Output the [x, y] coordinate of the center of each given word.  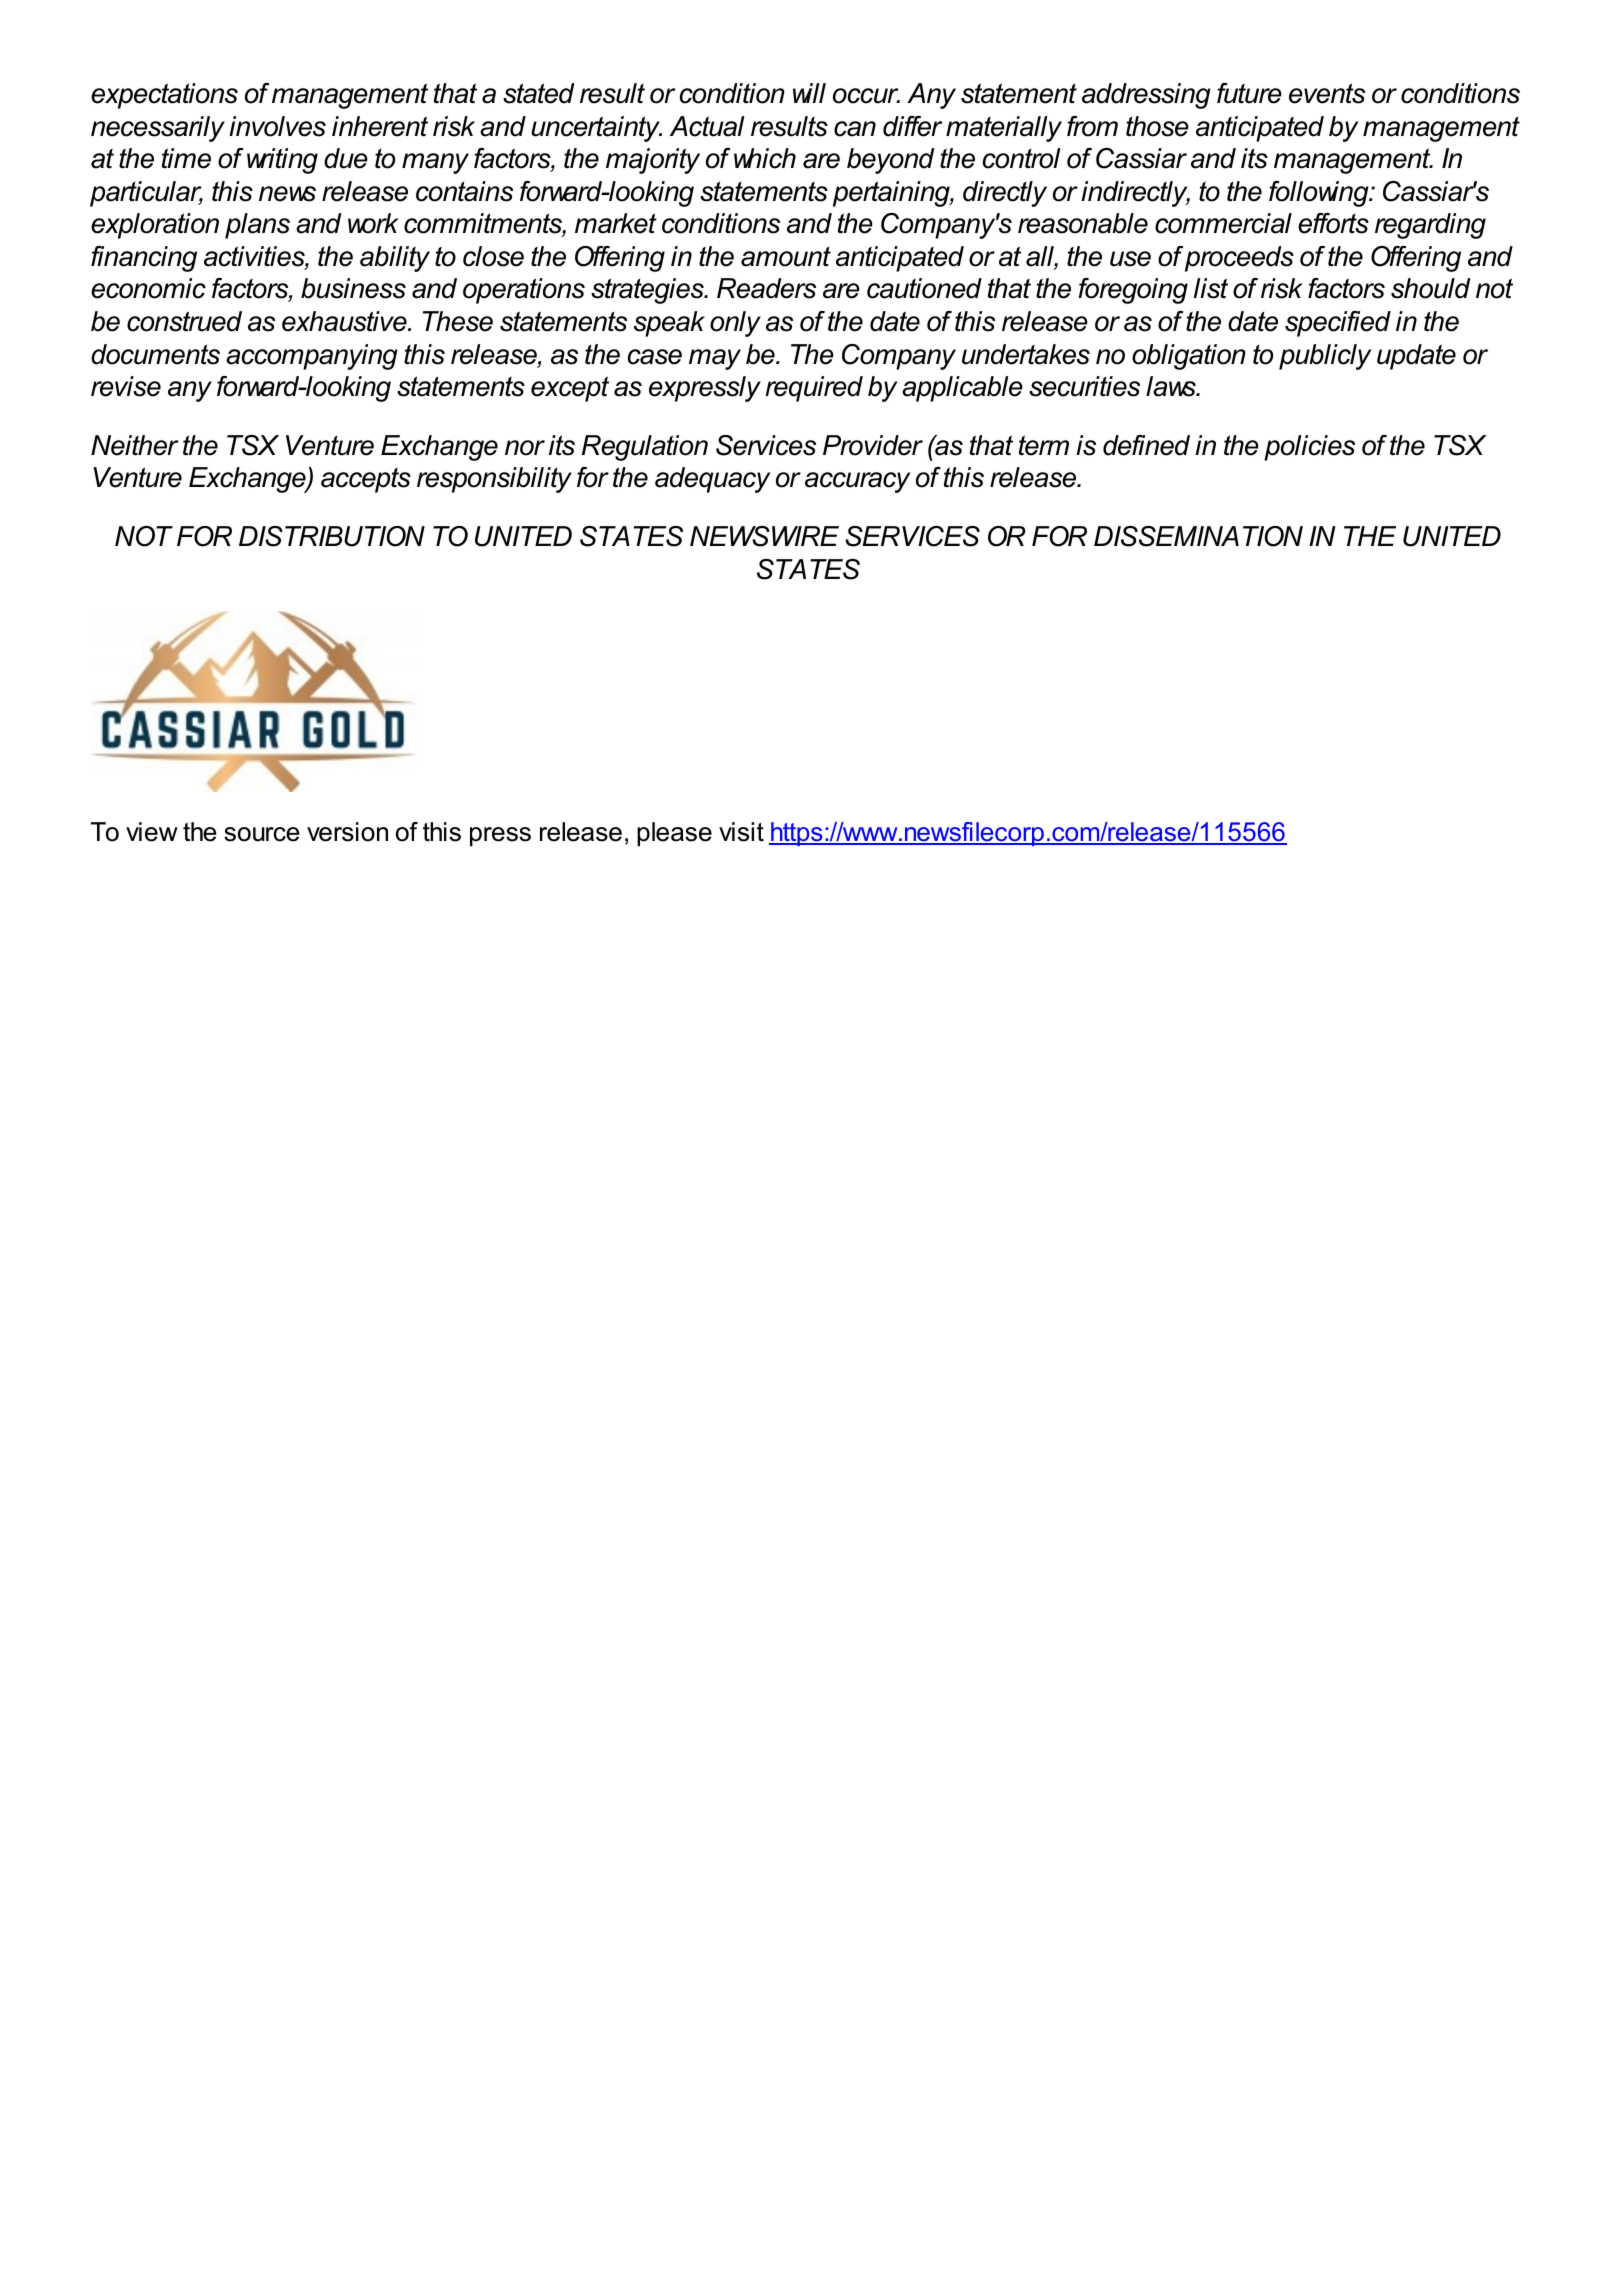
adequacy [712, 480]
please [674, 834]
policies [1309, 448]
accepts [366, 480]
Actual [707, 126]
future [1249, 93]
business [353, 288]
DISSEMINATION [1198, 536]
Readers [766, 288]
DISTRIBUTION [332, 536]
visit [741, 832]
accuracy [857, 482]
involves [277, 126]
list [1211, 288]
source [262, 834]
